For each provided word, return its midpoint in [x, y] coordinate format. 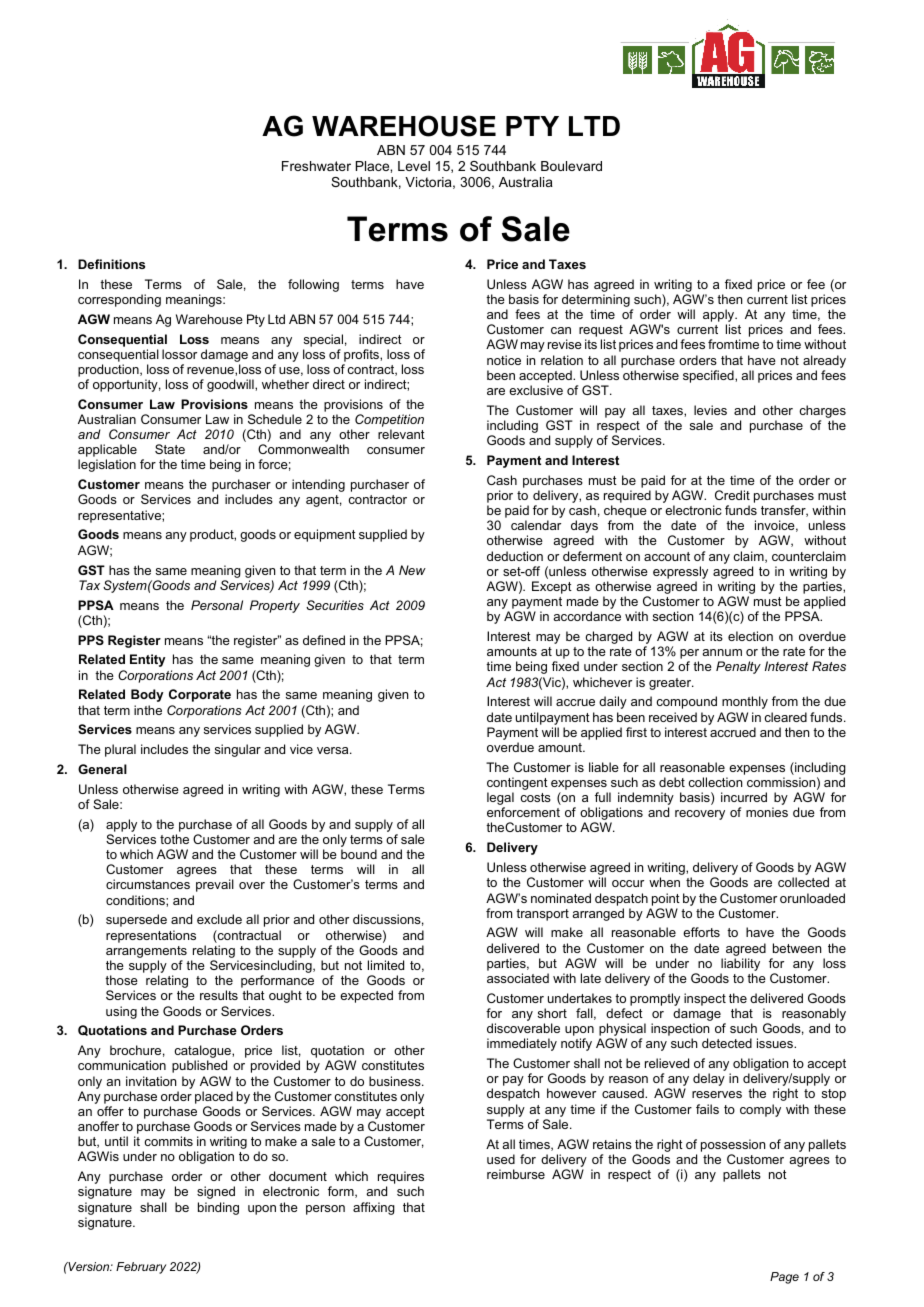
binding [218, 1208]
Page [784, 1278]
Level [414, 166]
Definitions [111, 264]
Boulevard [571, 166]
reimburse [516, 1174]
